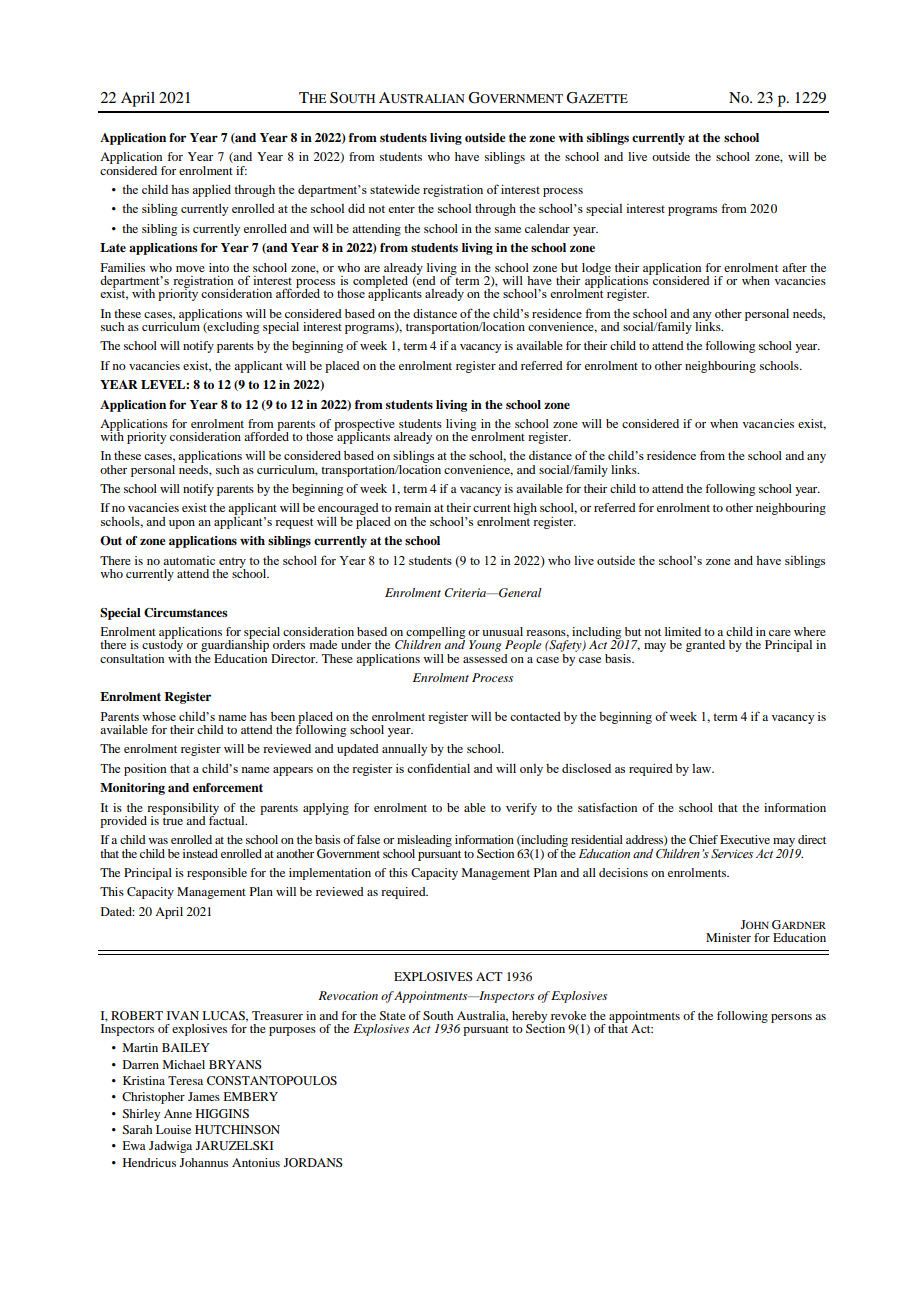 Image resolution: width=924 pixels, height=1308 pixels. I want to click on persons, so click(791, 1018).
